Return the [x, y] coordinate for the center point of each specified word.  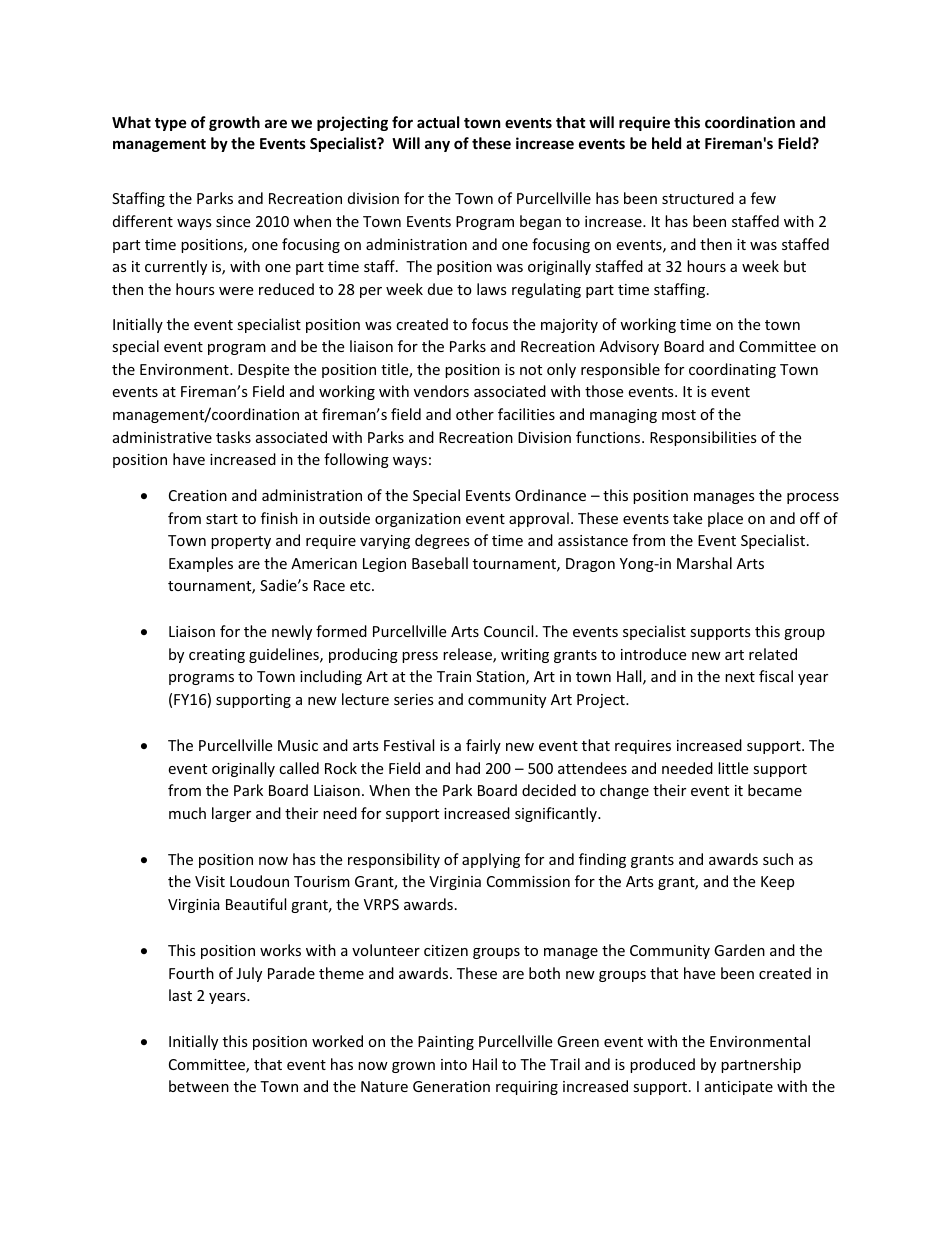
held [666, 143]
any [437, 146]
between [199, 1086]
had [468, 768]
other [475, 414]
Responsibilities [703, 438]
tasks [233, 437]
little [733, 768]
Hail [485, 1064]
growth [234, 123]
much [187, 813]
